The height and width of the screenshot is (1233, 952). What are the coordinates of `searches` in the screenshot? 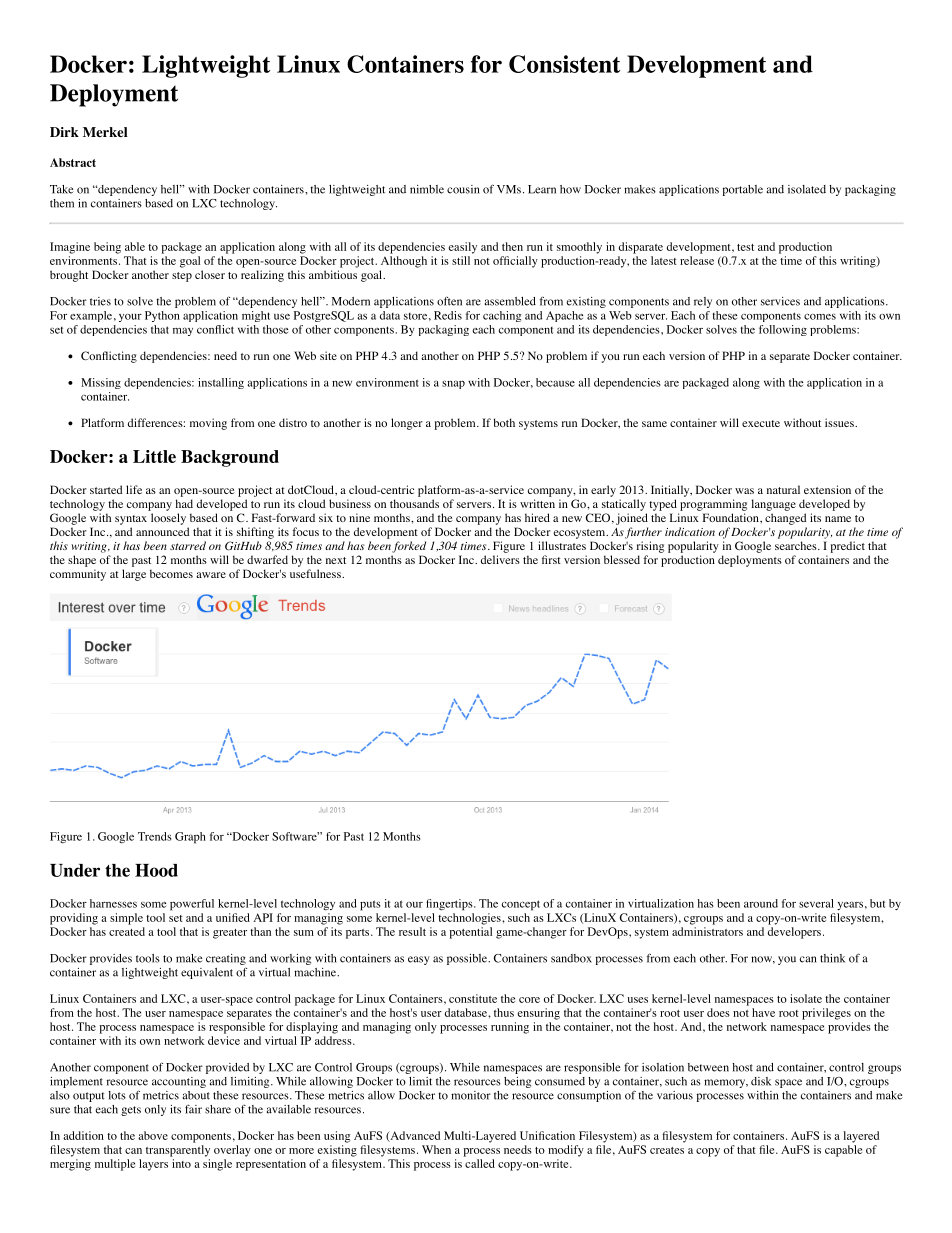 It's located at (796, 545).
